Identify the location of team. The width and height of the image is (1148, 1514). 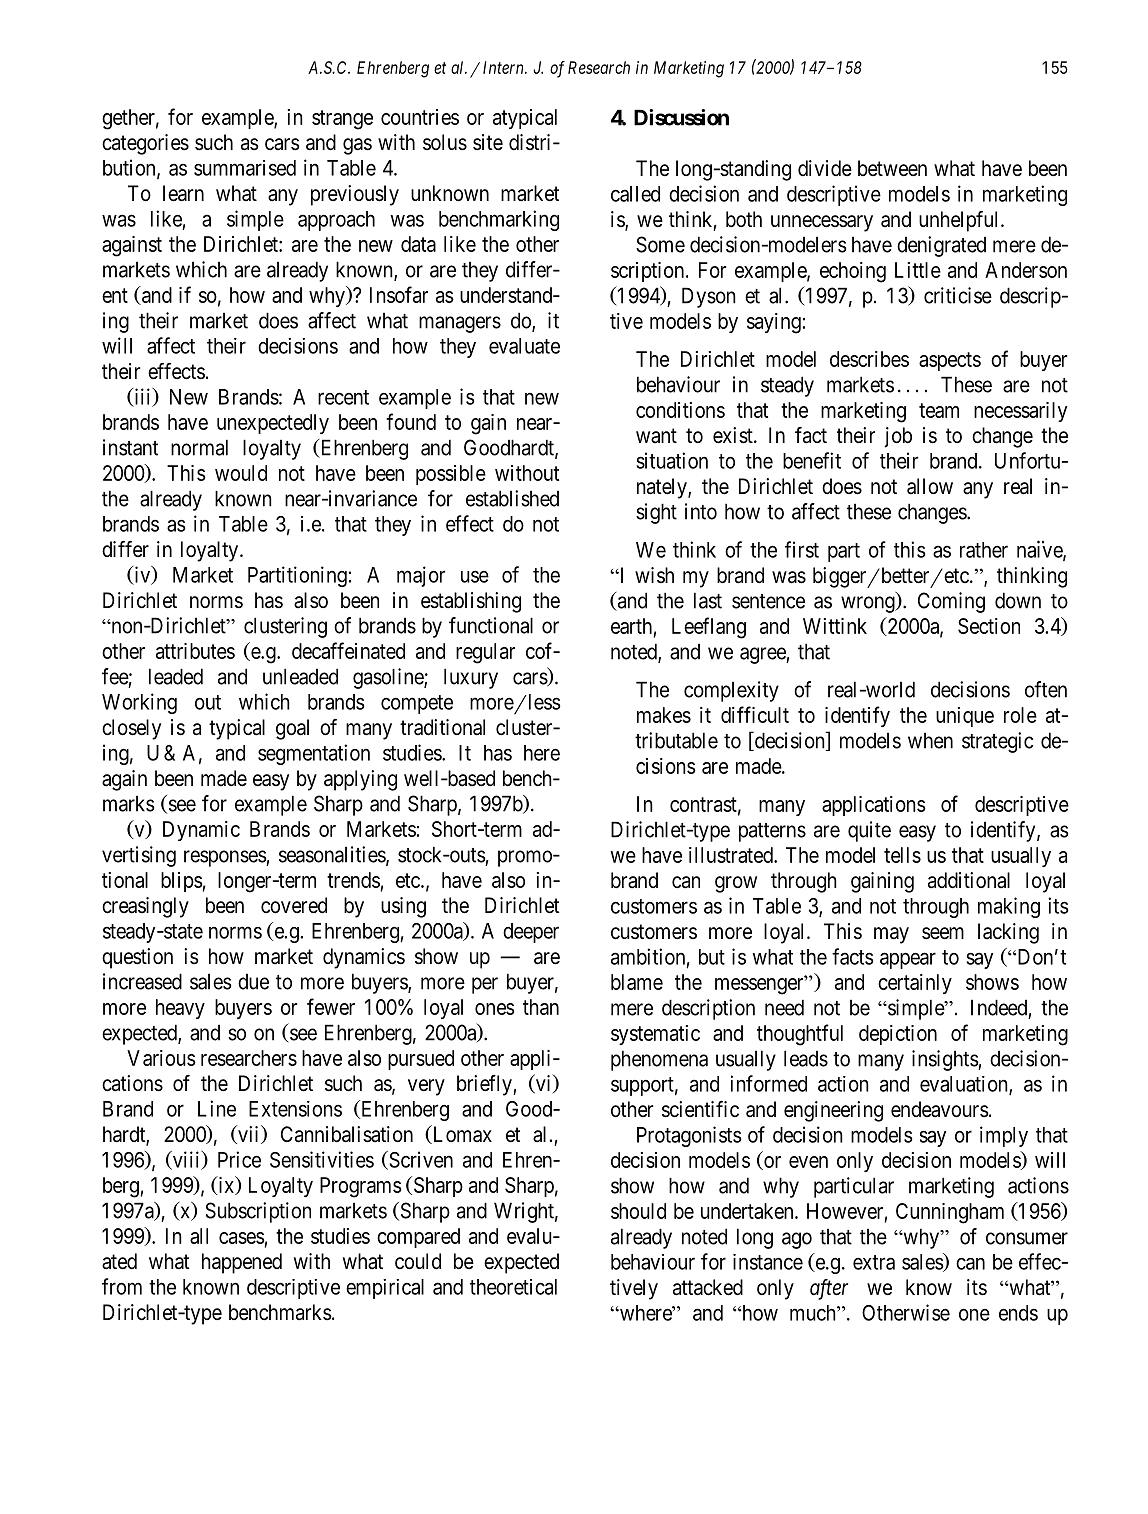
(939, 410).
